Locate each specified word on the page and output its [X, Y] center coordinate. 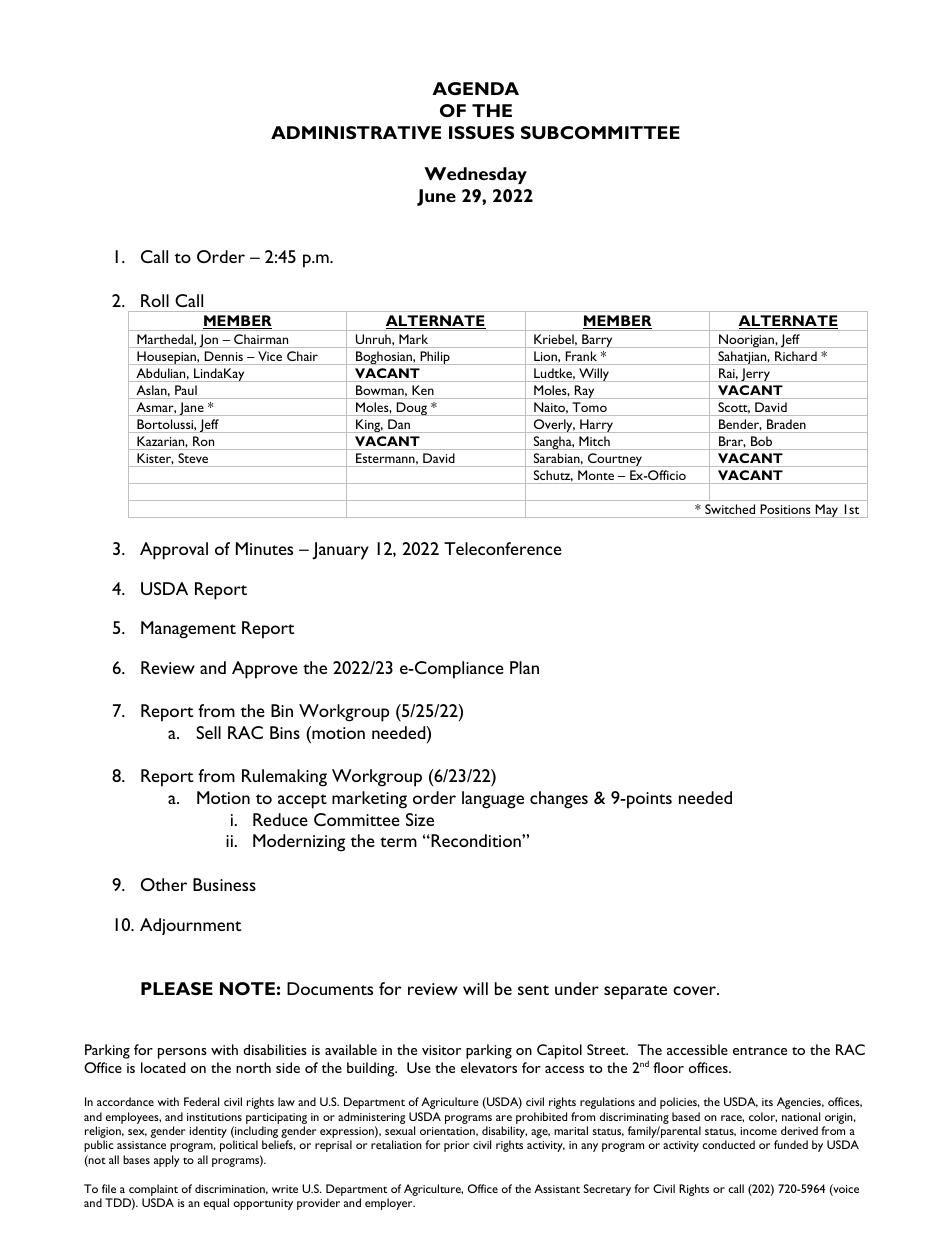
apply [167, 1161]
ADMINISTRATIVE [356, 132]
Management [188, 630]
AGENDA [475, 88]
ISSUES [481, 132]
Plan [524, 667]
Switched [730, 509]
